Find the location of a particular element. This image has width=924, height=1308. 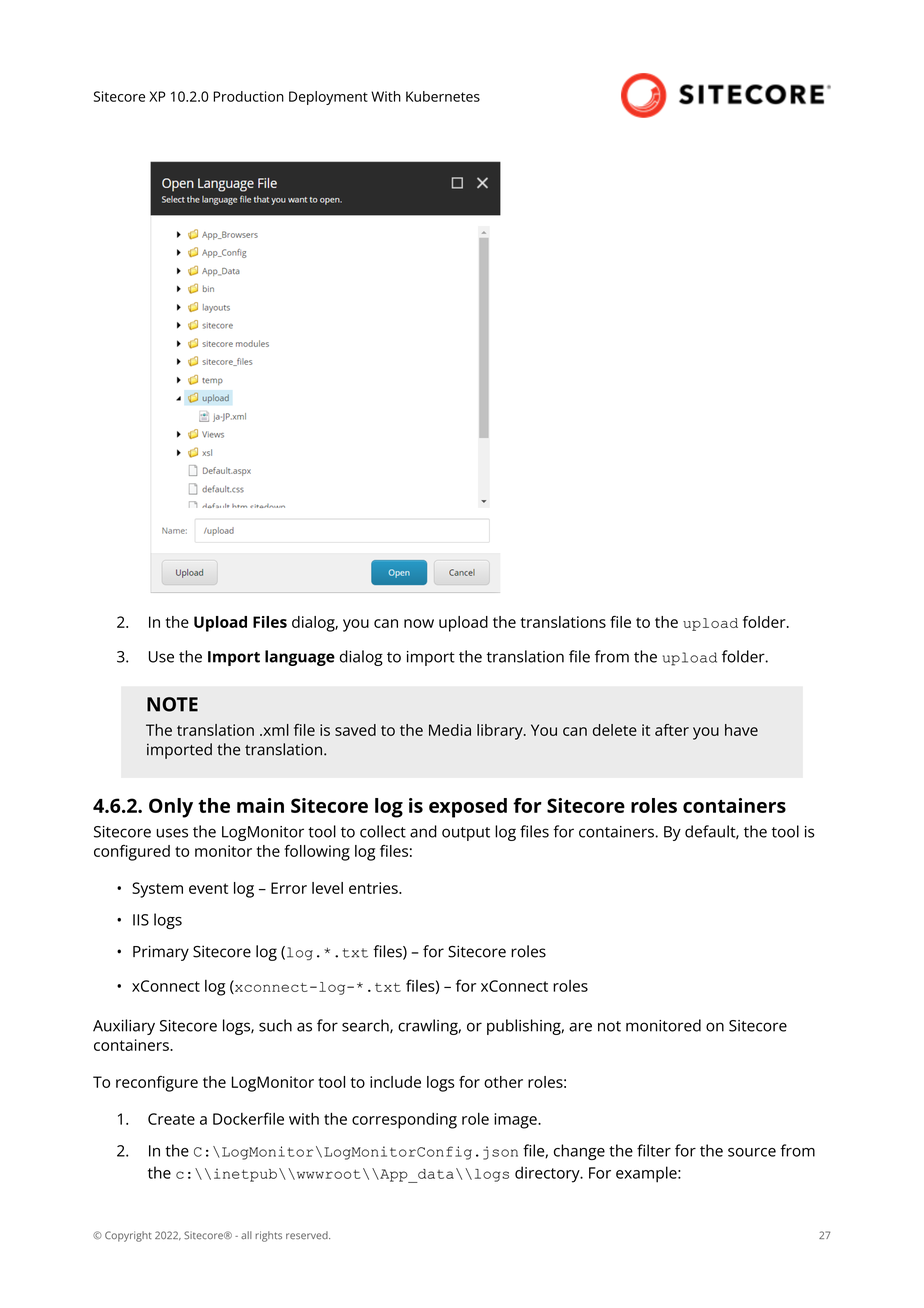

NOTE is located at coordinates (172, 704).
